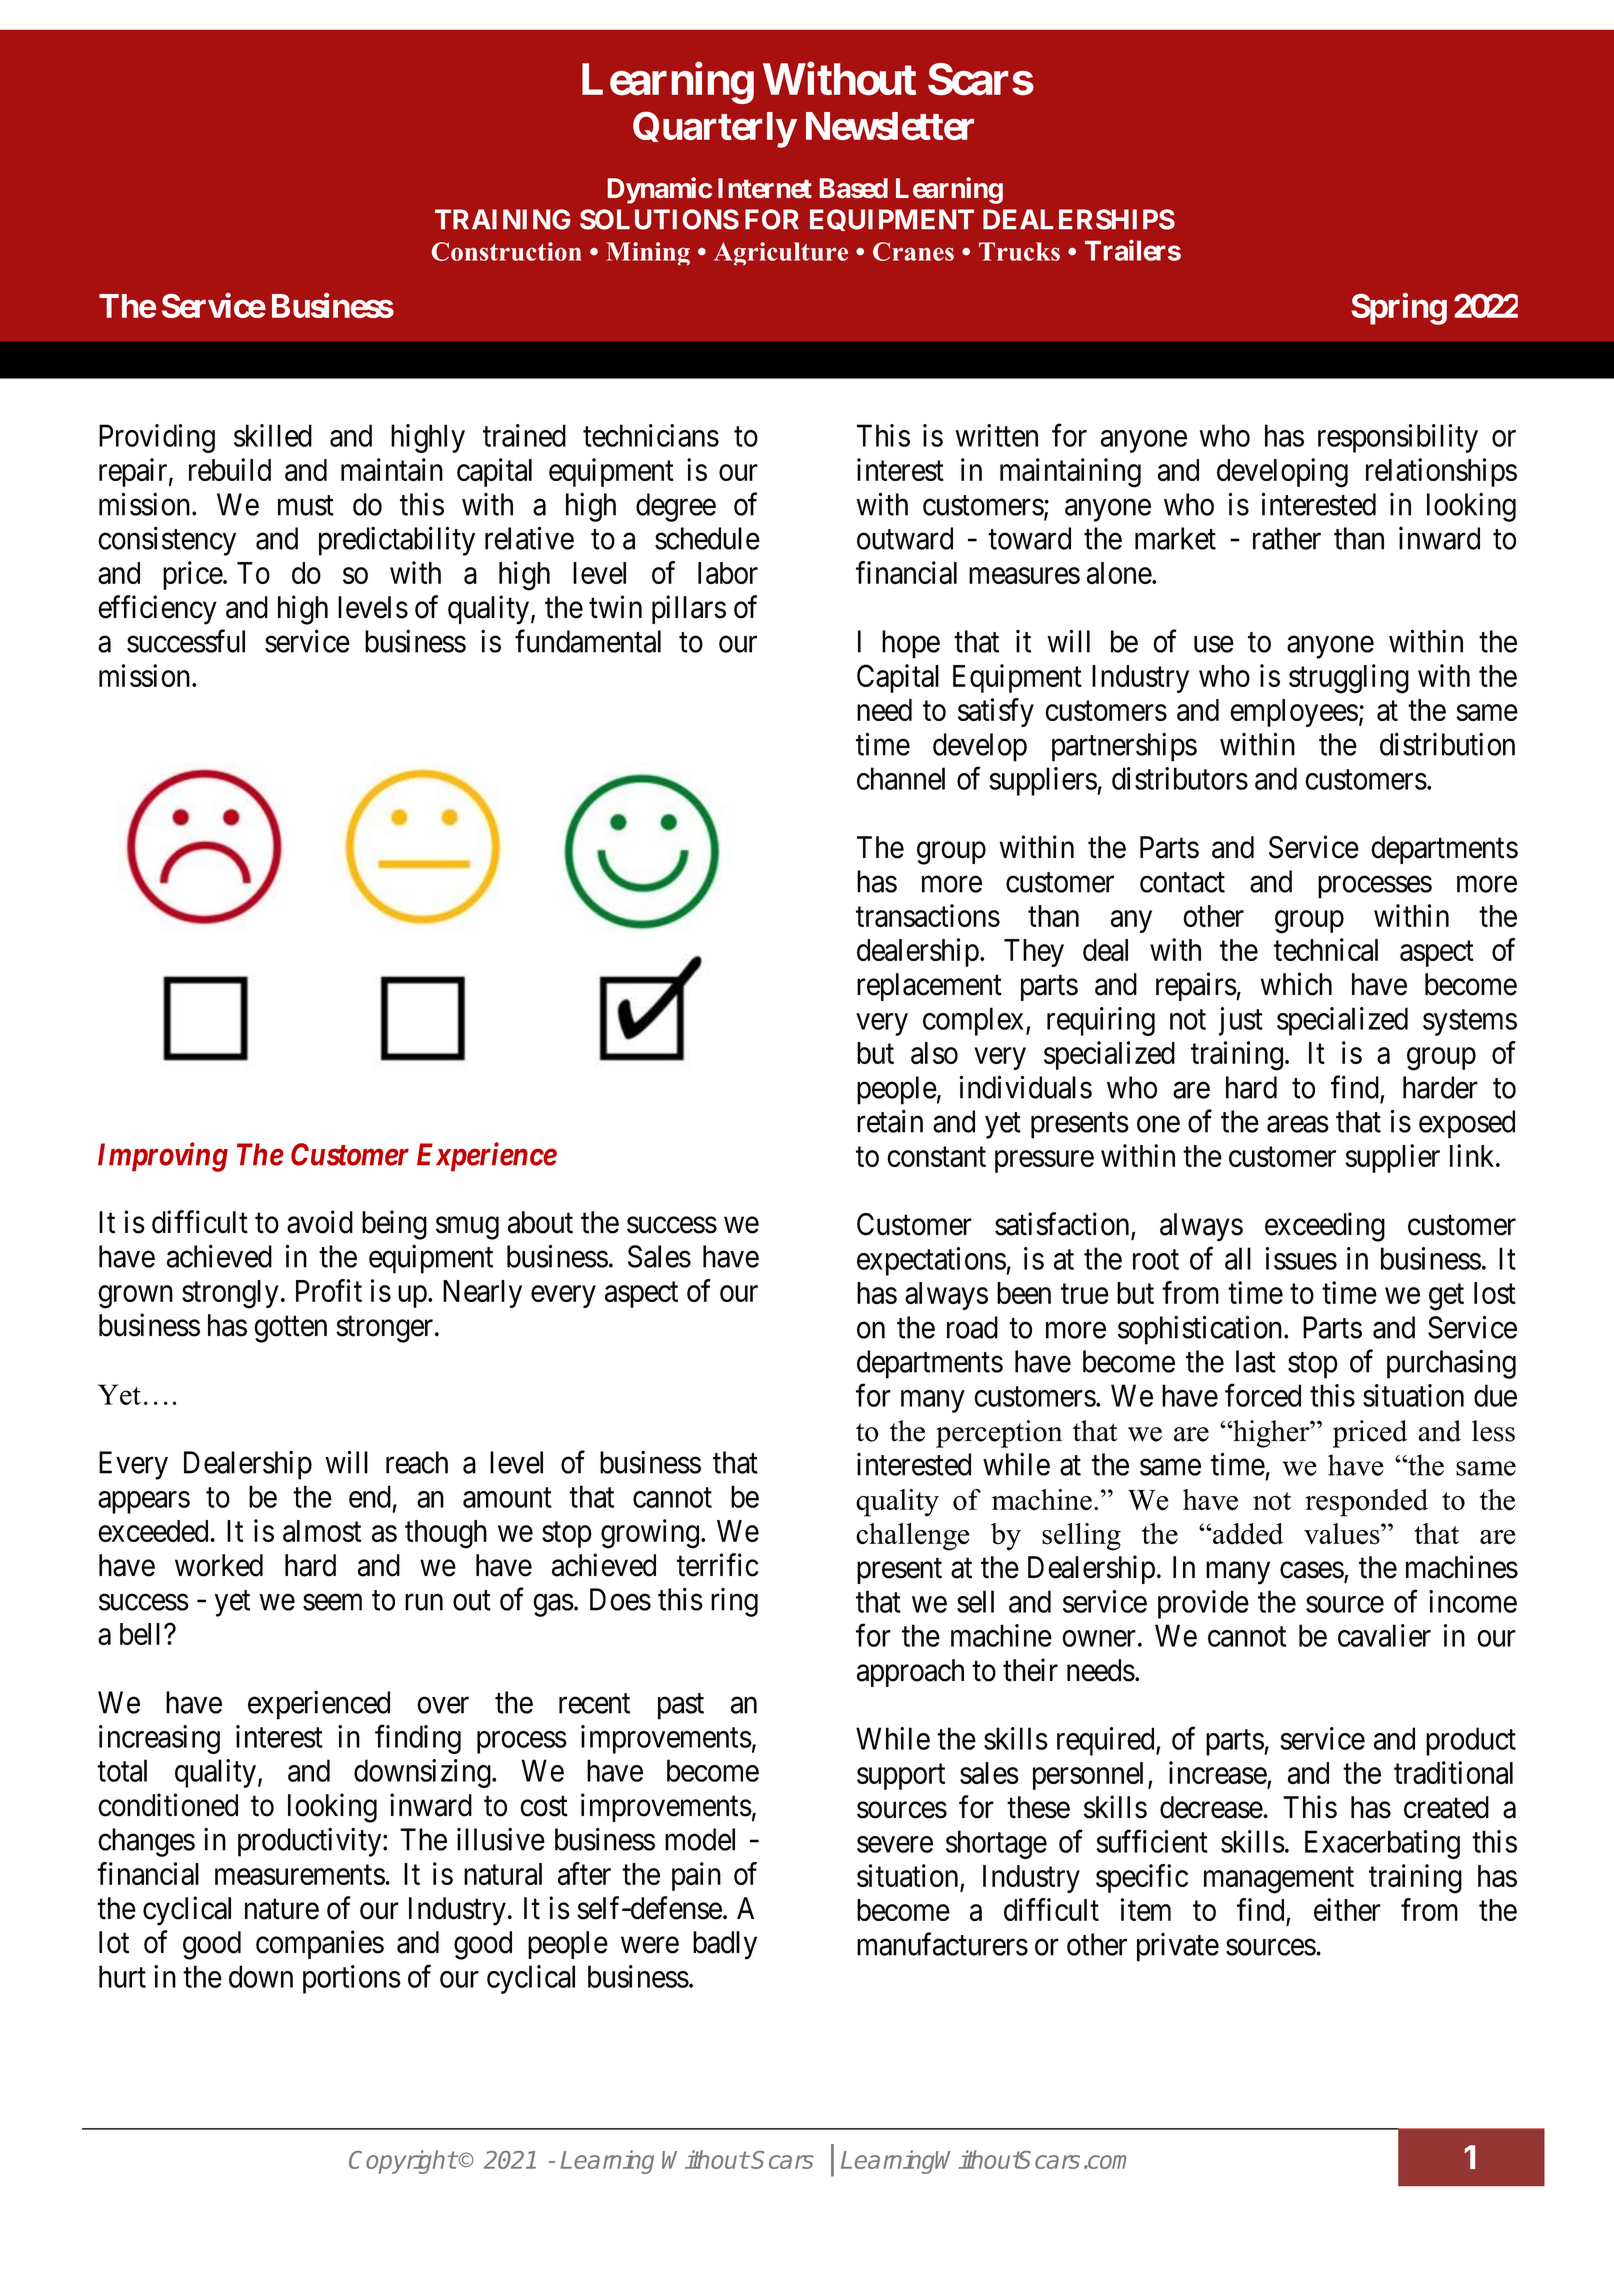 This screenshot has width=1614, height=2282. Describe the element at coordinates (506, 251) in the screenshot. I see `Construction` at that location.
